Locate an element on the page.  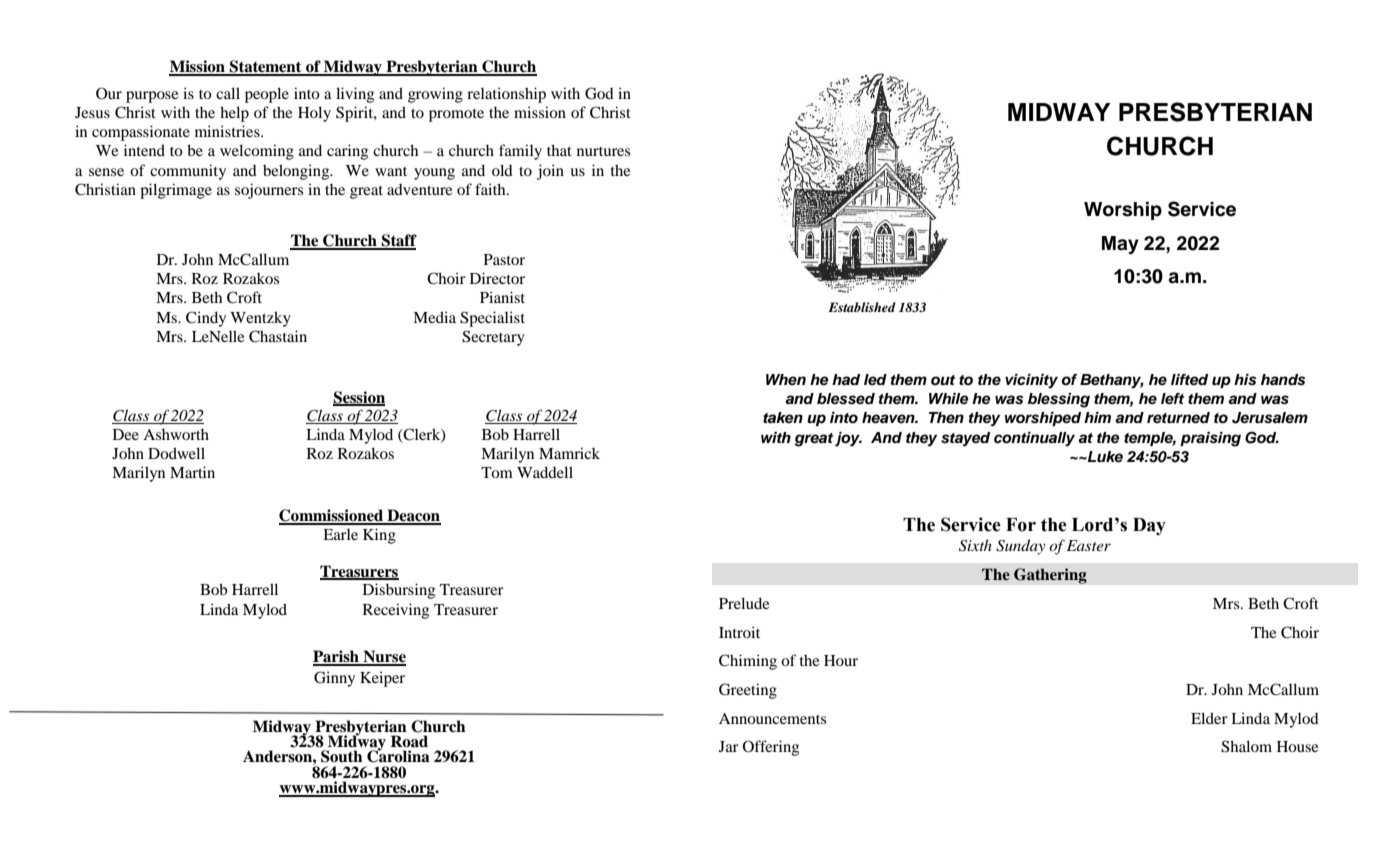
people is located at coordinates (267, 95).
